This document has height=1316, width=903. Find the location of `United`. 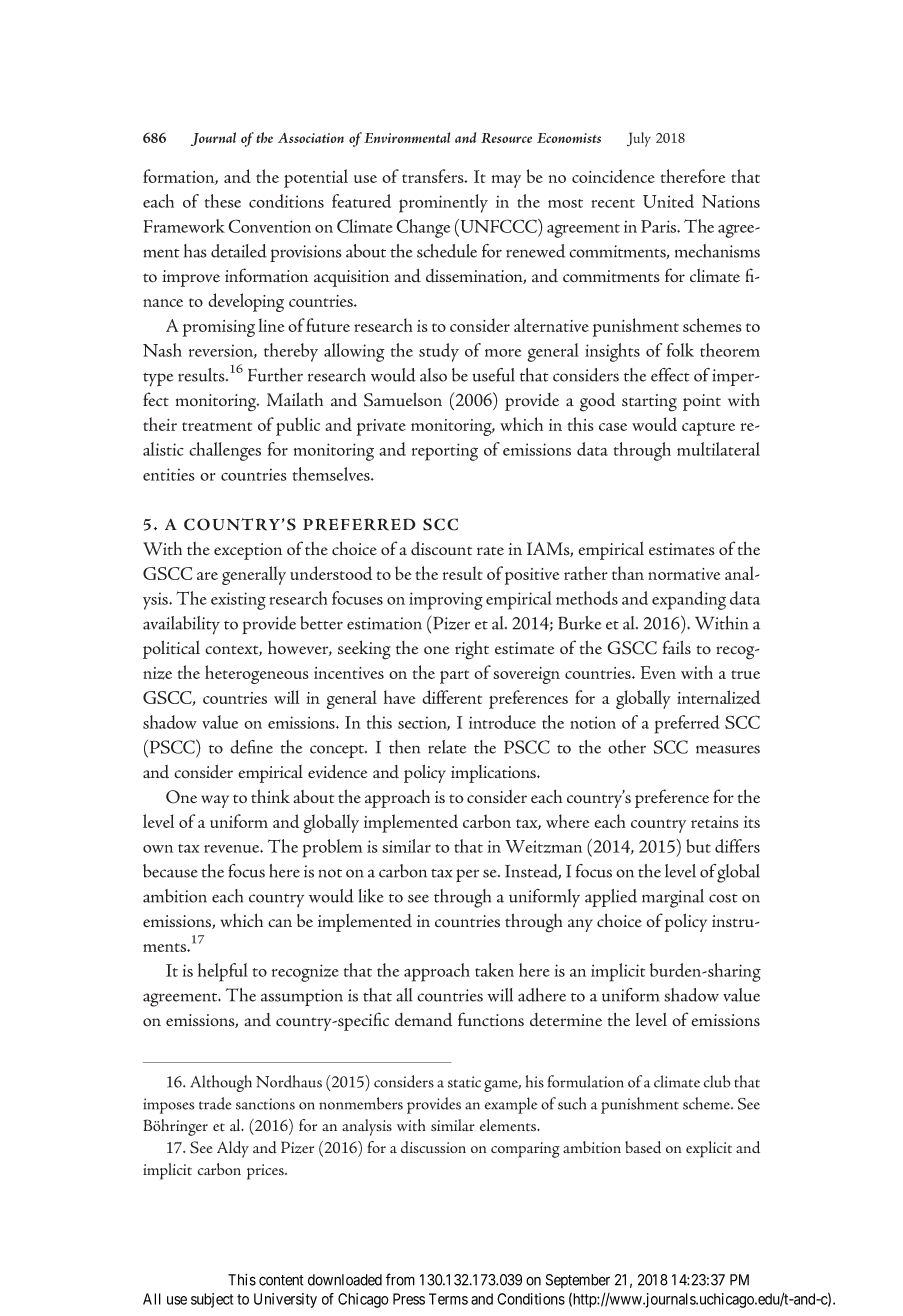

United is located at coordinates (668, 201).
